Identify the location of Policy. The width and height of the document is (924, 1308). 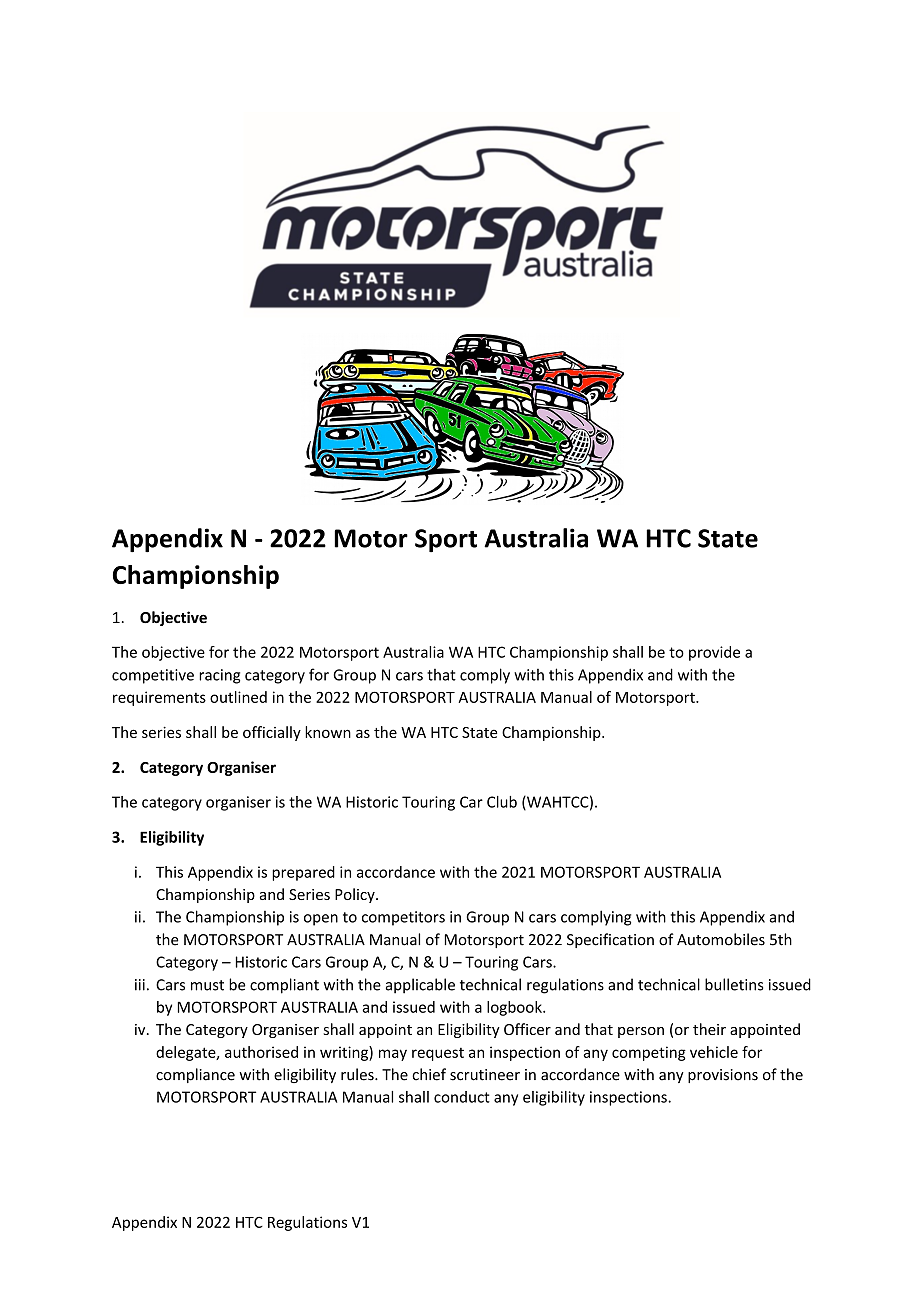
(356, 895).
